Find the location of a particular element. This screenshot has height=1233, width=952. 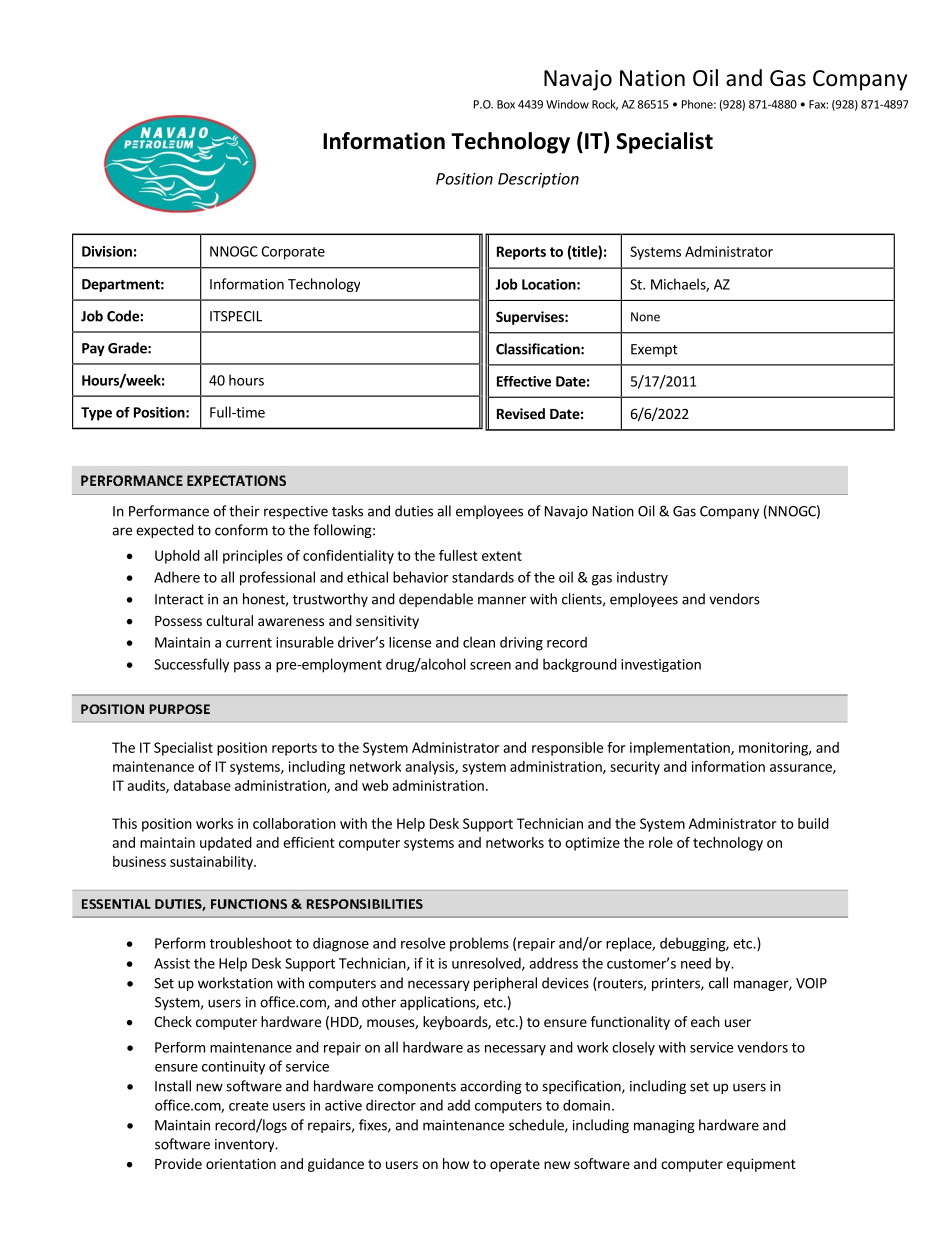

Provide is located at coordinates (178, 1163).
